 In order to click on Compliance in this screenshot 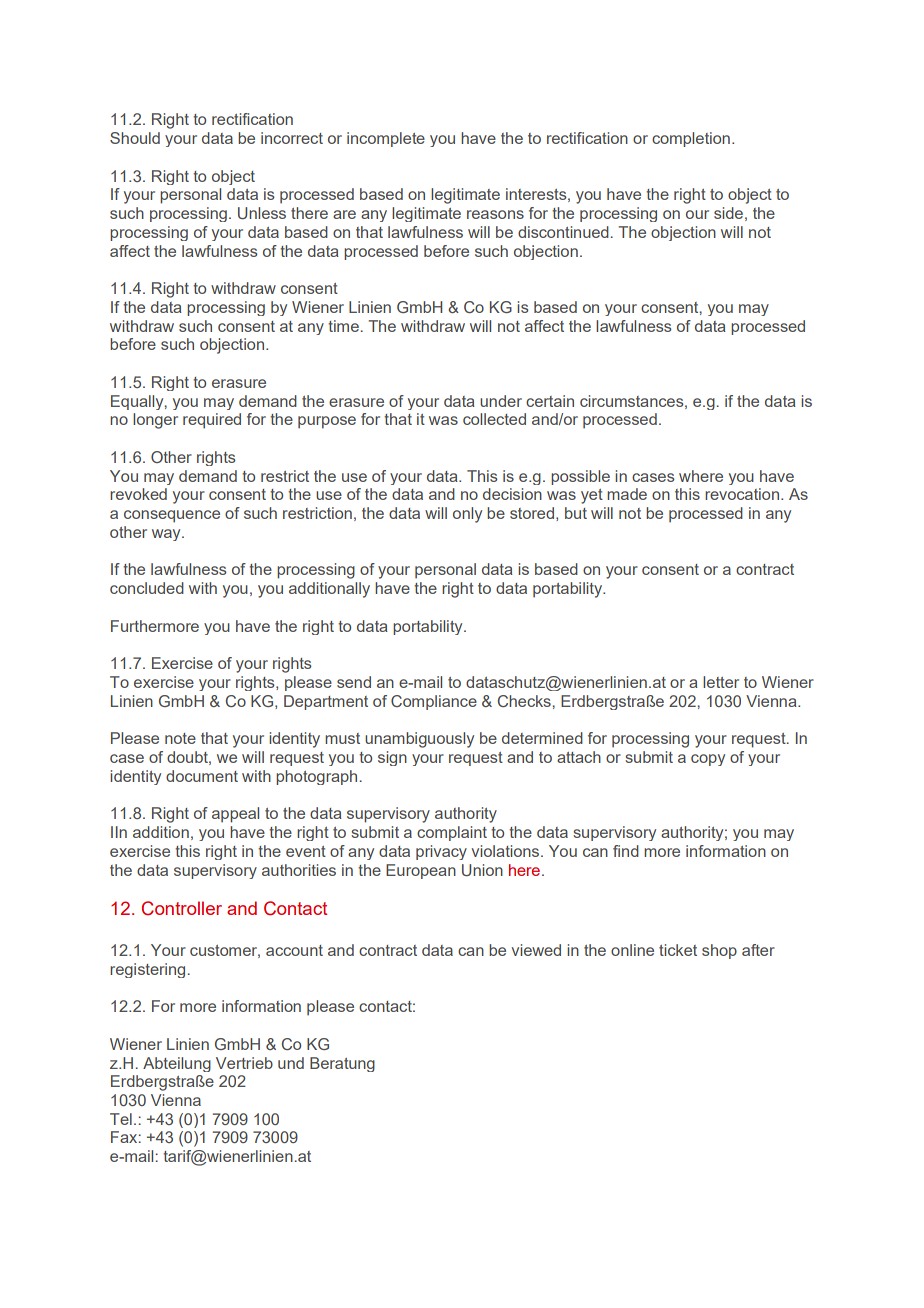, I will do `click(434, 702)`.
